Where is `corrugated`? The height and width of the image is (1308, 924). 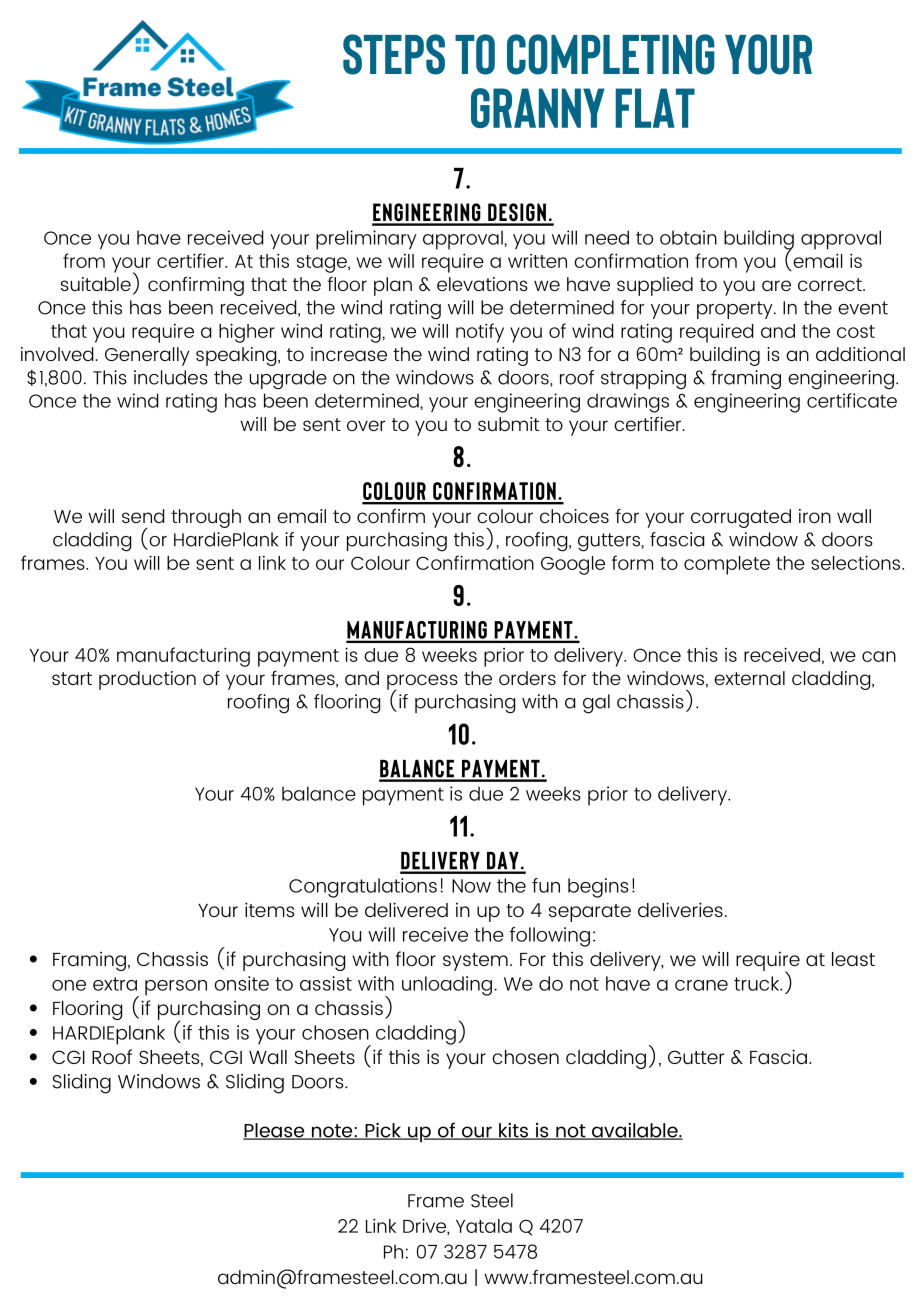
corrugated is located at coordinates (741, 518).
